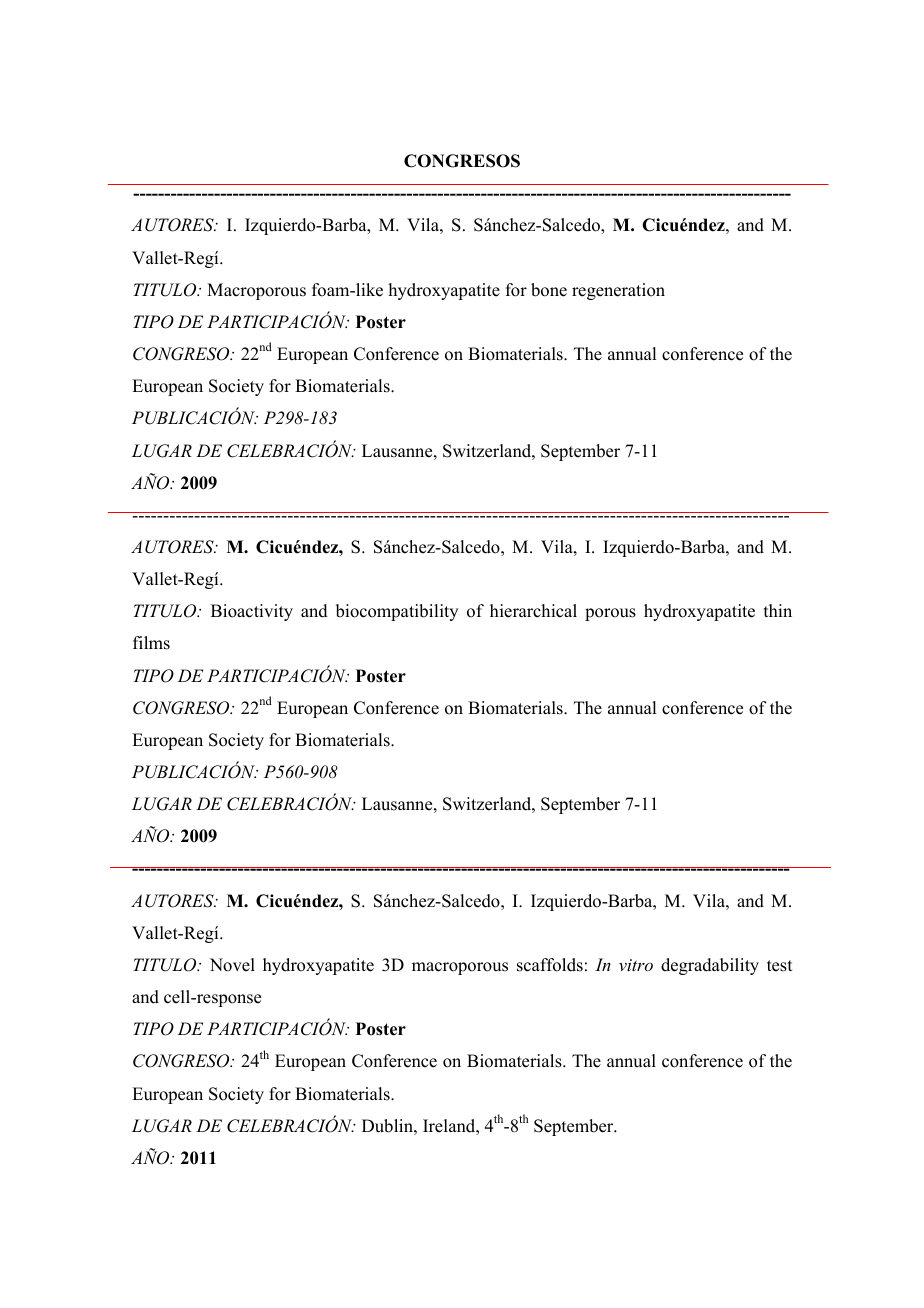  I want to click on test, so click(779, 966).
